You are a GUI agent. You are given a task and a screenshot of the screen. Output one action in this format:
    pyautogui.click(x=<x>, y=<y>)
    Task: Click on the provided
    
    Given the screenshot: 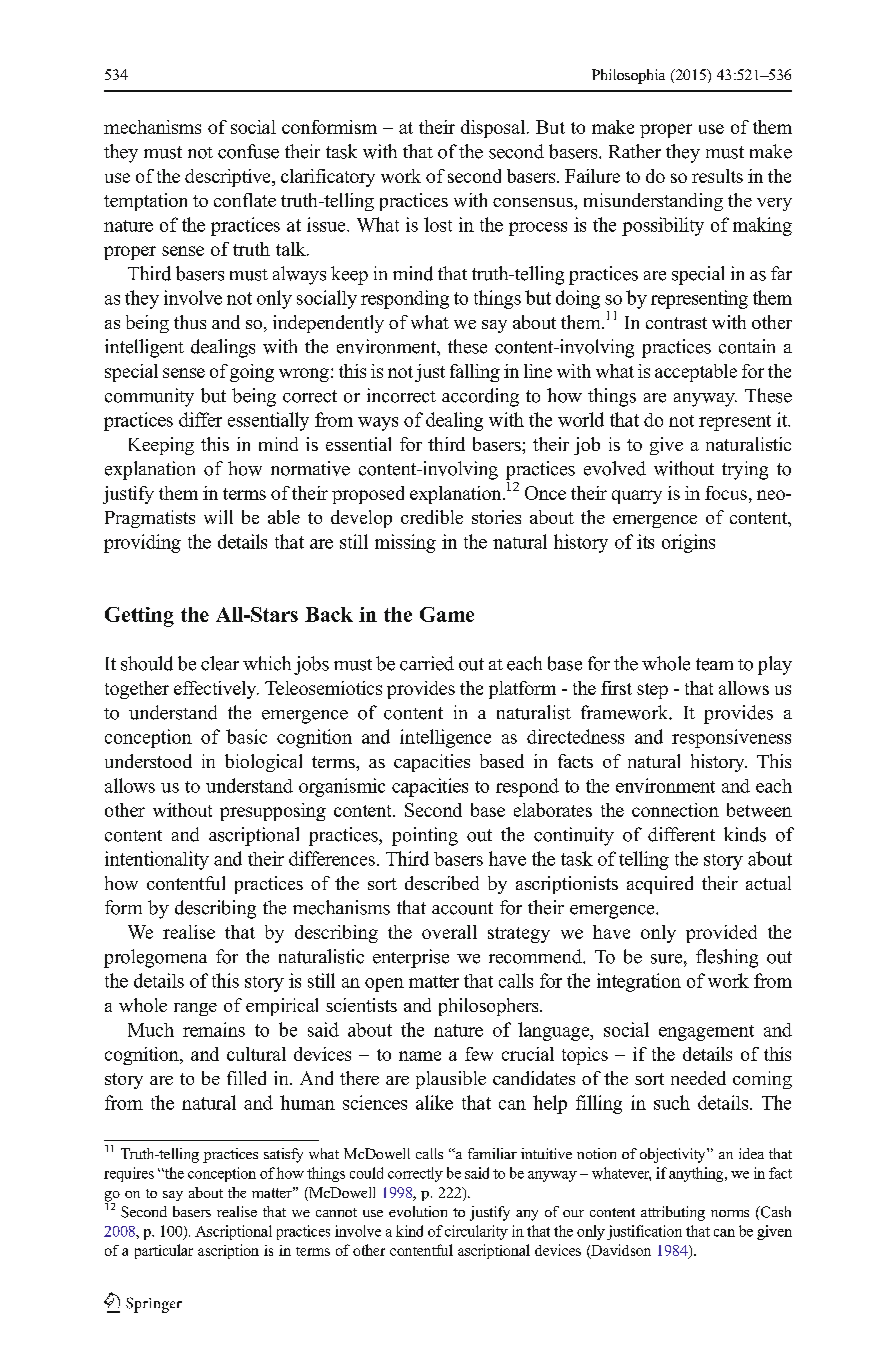 What is the action you would take?
    pyautogui.click(x=721, y=934)
